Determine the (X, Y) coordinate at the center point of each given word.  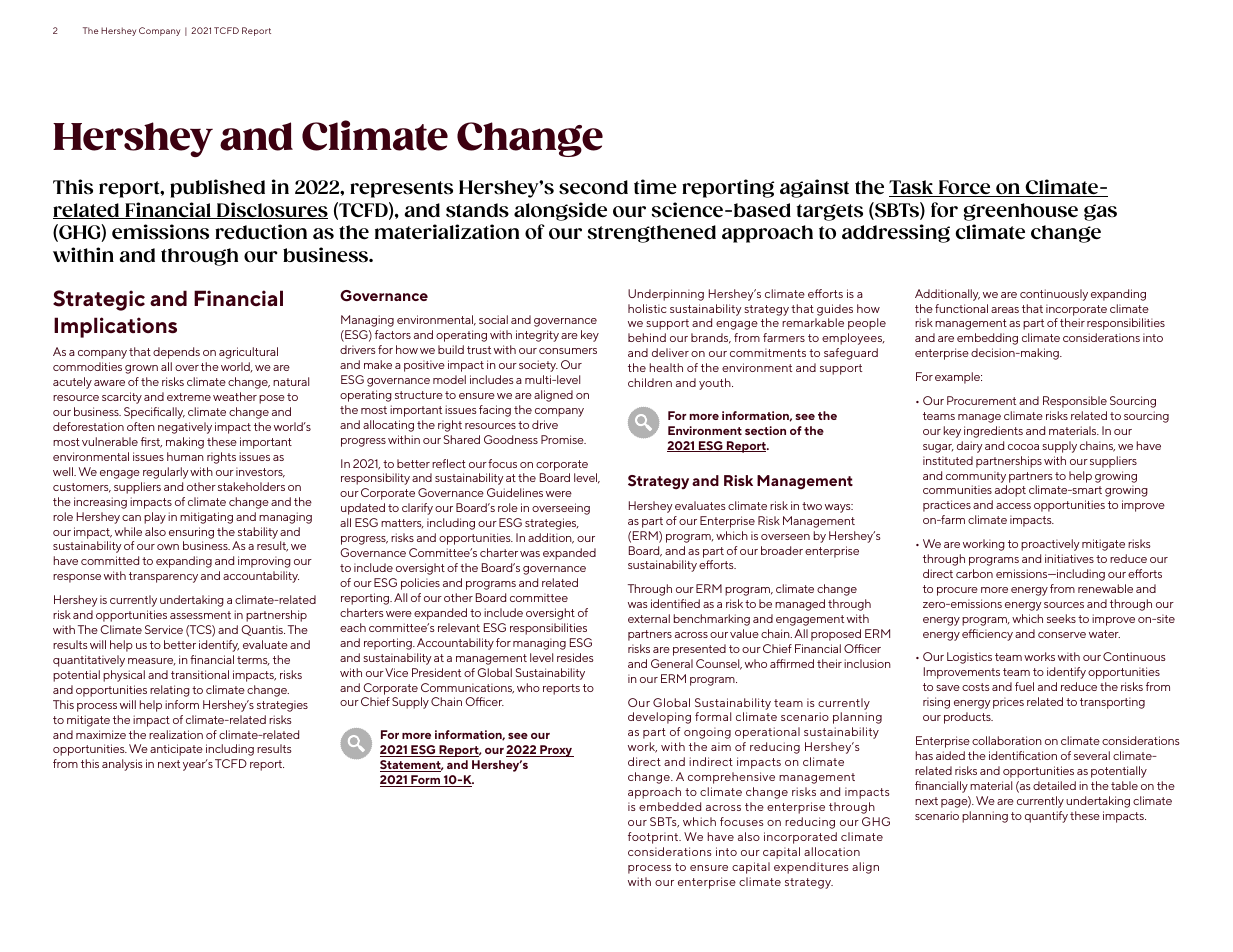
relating (170, 691)
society (538, 366)
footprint (654, 838)
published (217, 188)
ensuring (191, 533)
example (958, 378)
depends (176, 353)
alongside (560, 211)
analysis (122, 765)
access (1013, 506)
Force (964, 188)
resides (575, 657)
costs (976, 687)
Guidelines (515, 492)
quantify (1046, 817)
